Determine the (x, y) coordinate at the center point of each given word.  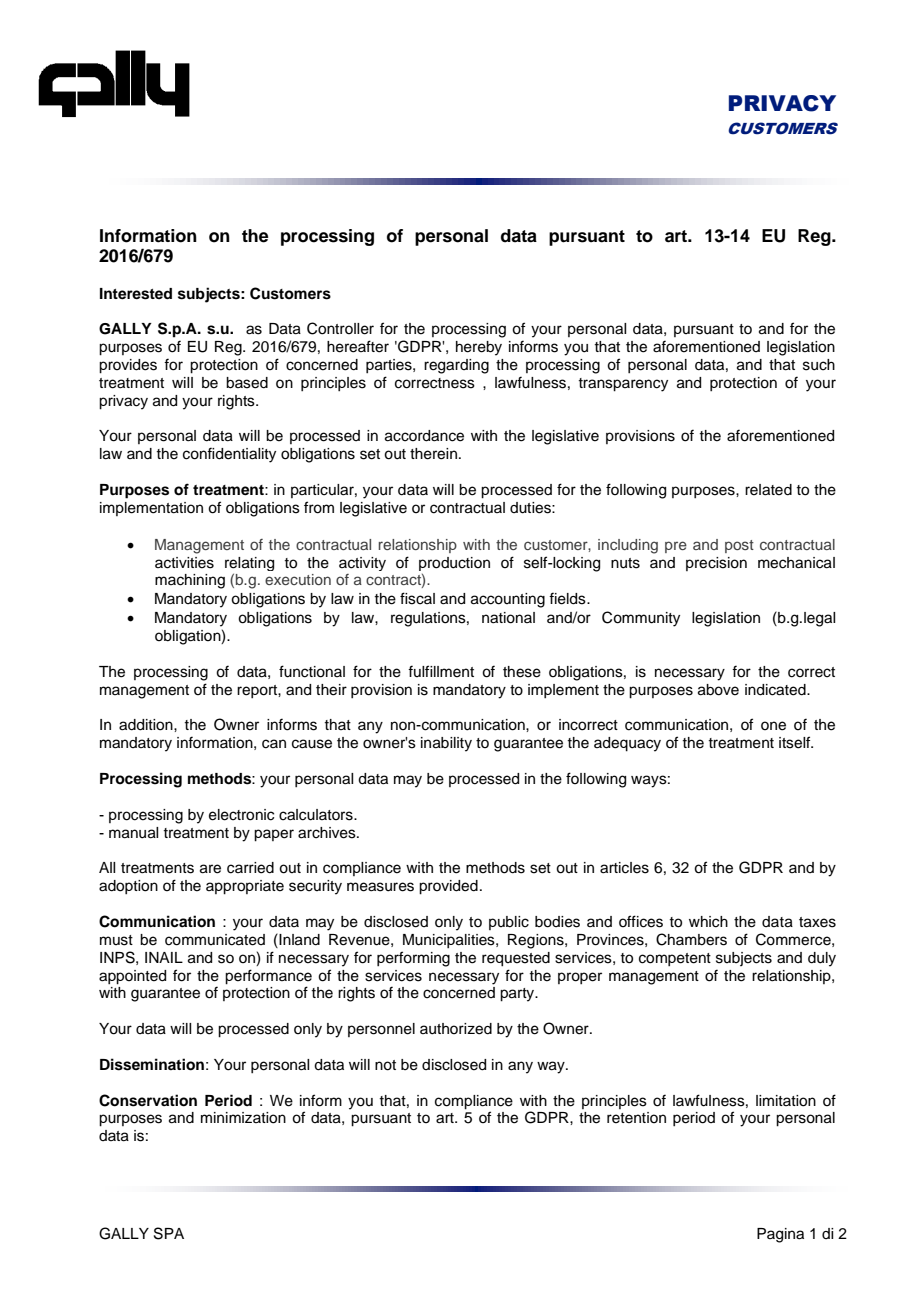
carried (250, 868)
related (768, 490)
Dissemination (152, 1064)
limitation (786, 1101)
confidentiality (229, 455)
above (718, 690)
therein (433, 454)
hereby (479, 348)
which (708, 922)
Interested (136, 294)
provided (448, 887)
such (819, 365)
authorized (456, 1029)
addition (147, 725)
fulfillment (441, 671)
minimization (243, 1118)
